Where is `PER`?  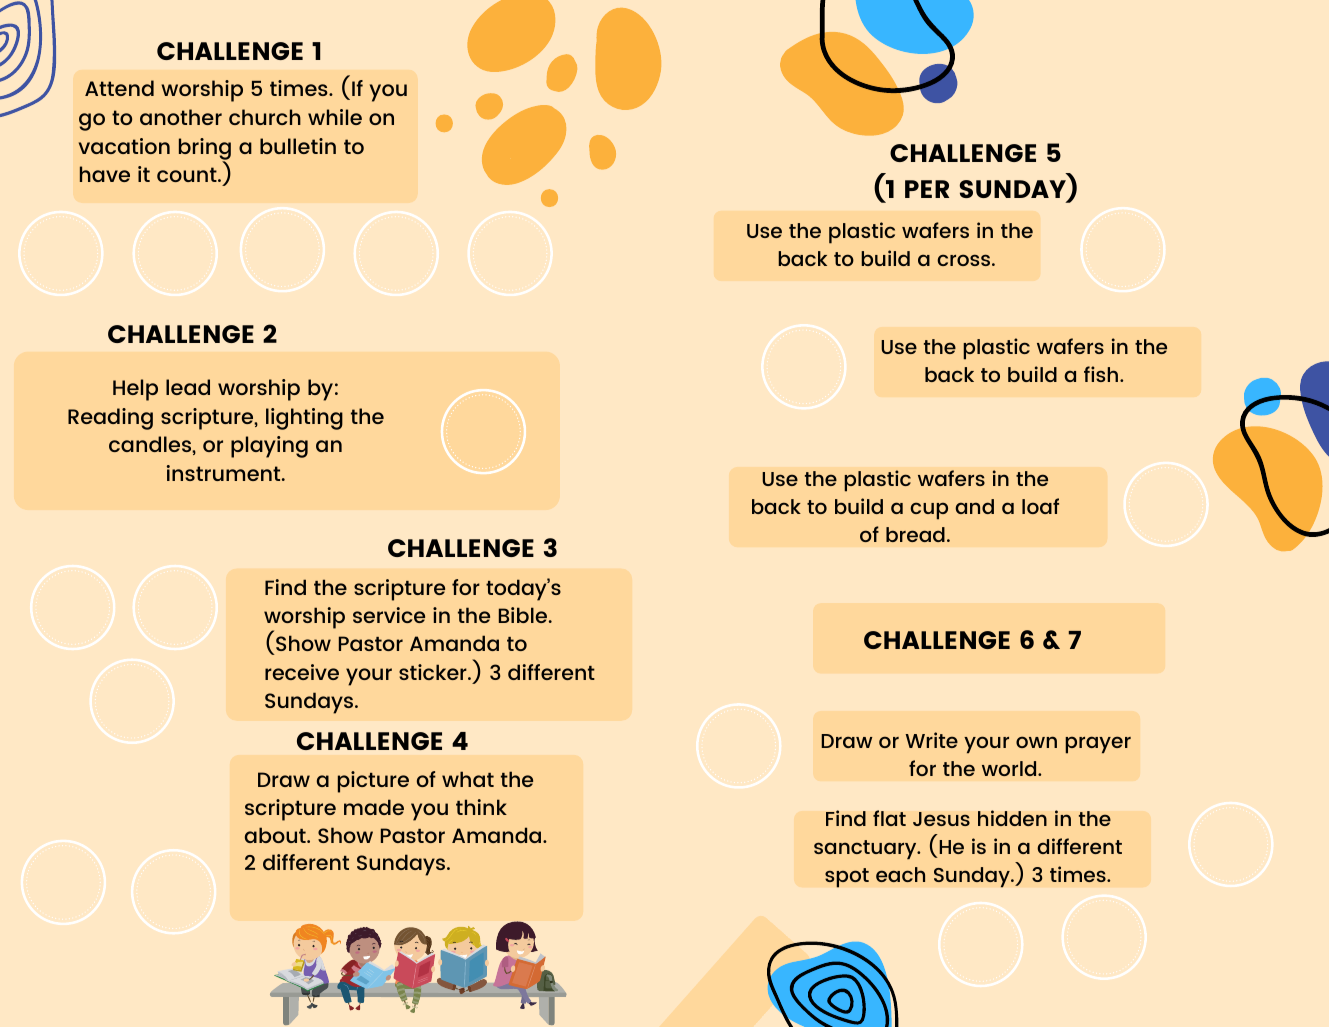 PER is located at coordinates (927, 189).
